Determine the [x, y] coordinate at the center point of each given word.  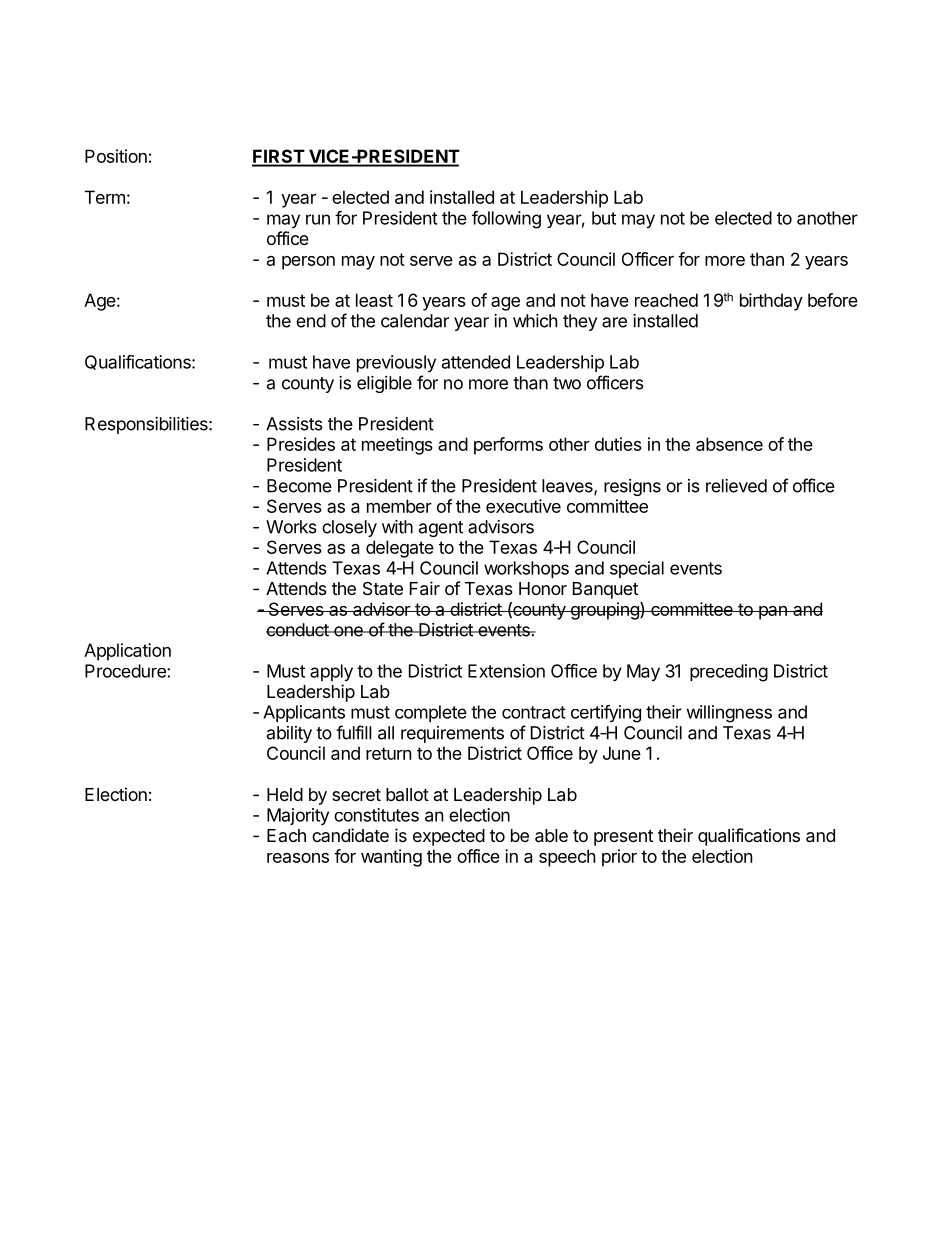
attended [476, 362]
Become [299, 486]
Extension [506, 671]
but [604, 218]
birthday [771, 302]
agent [441, 529]
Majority [298, 816]
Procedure [126, 671]
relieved [736, 486]
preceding [729, 673]
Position [116, 156]
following [506, 220]
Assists [294, 424]
